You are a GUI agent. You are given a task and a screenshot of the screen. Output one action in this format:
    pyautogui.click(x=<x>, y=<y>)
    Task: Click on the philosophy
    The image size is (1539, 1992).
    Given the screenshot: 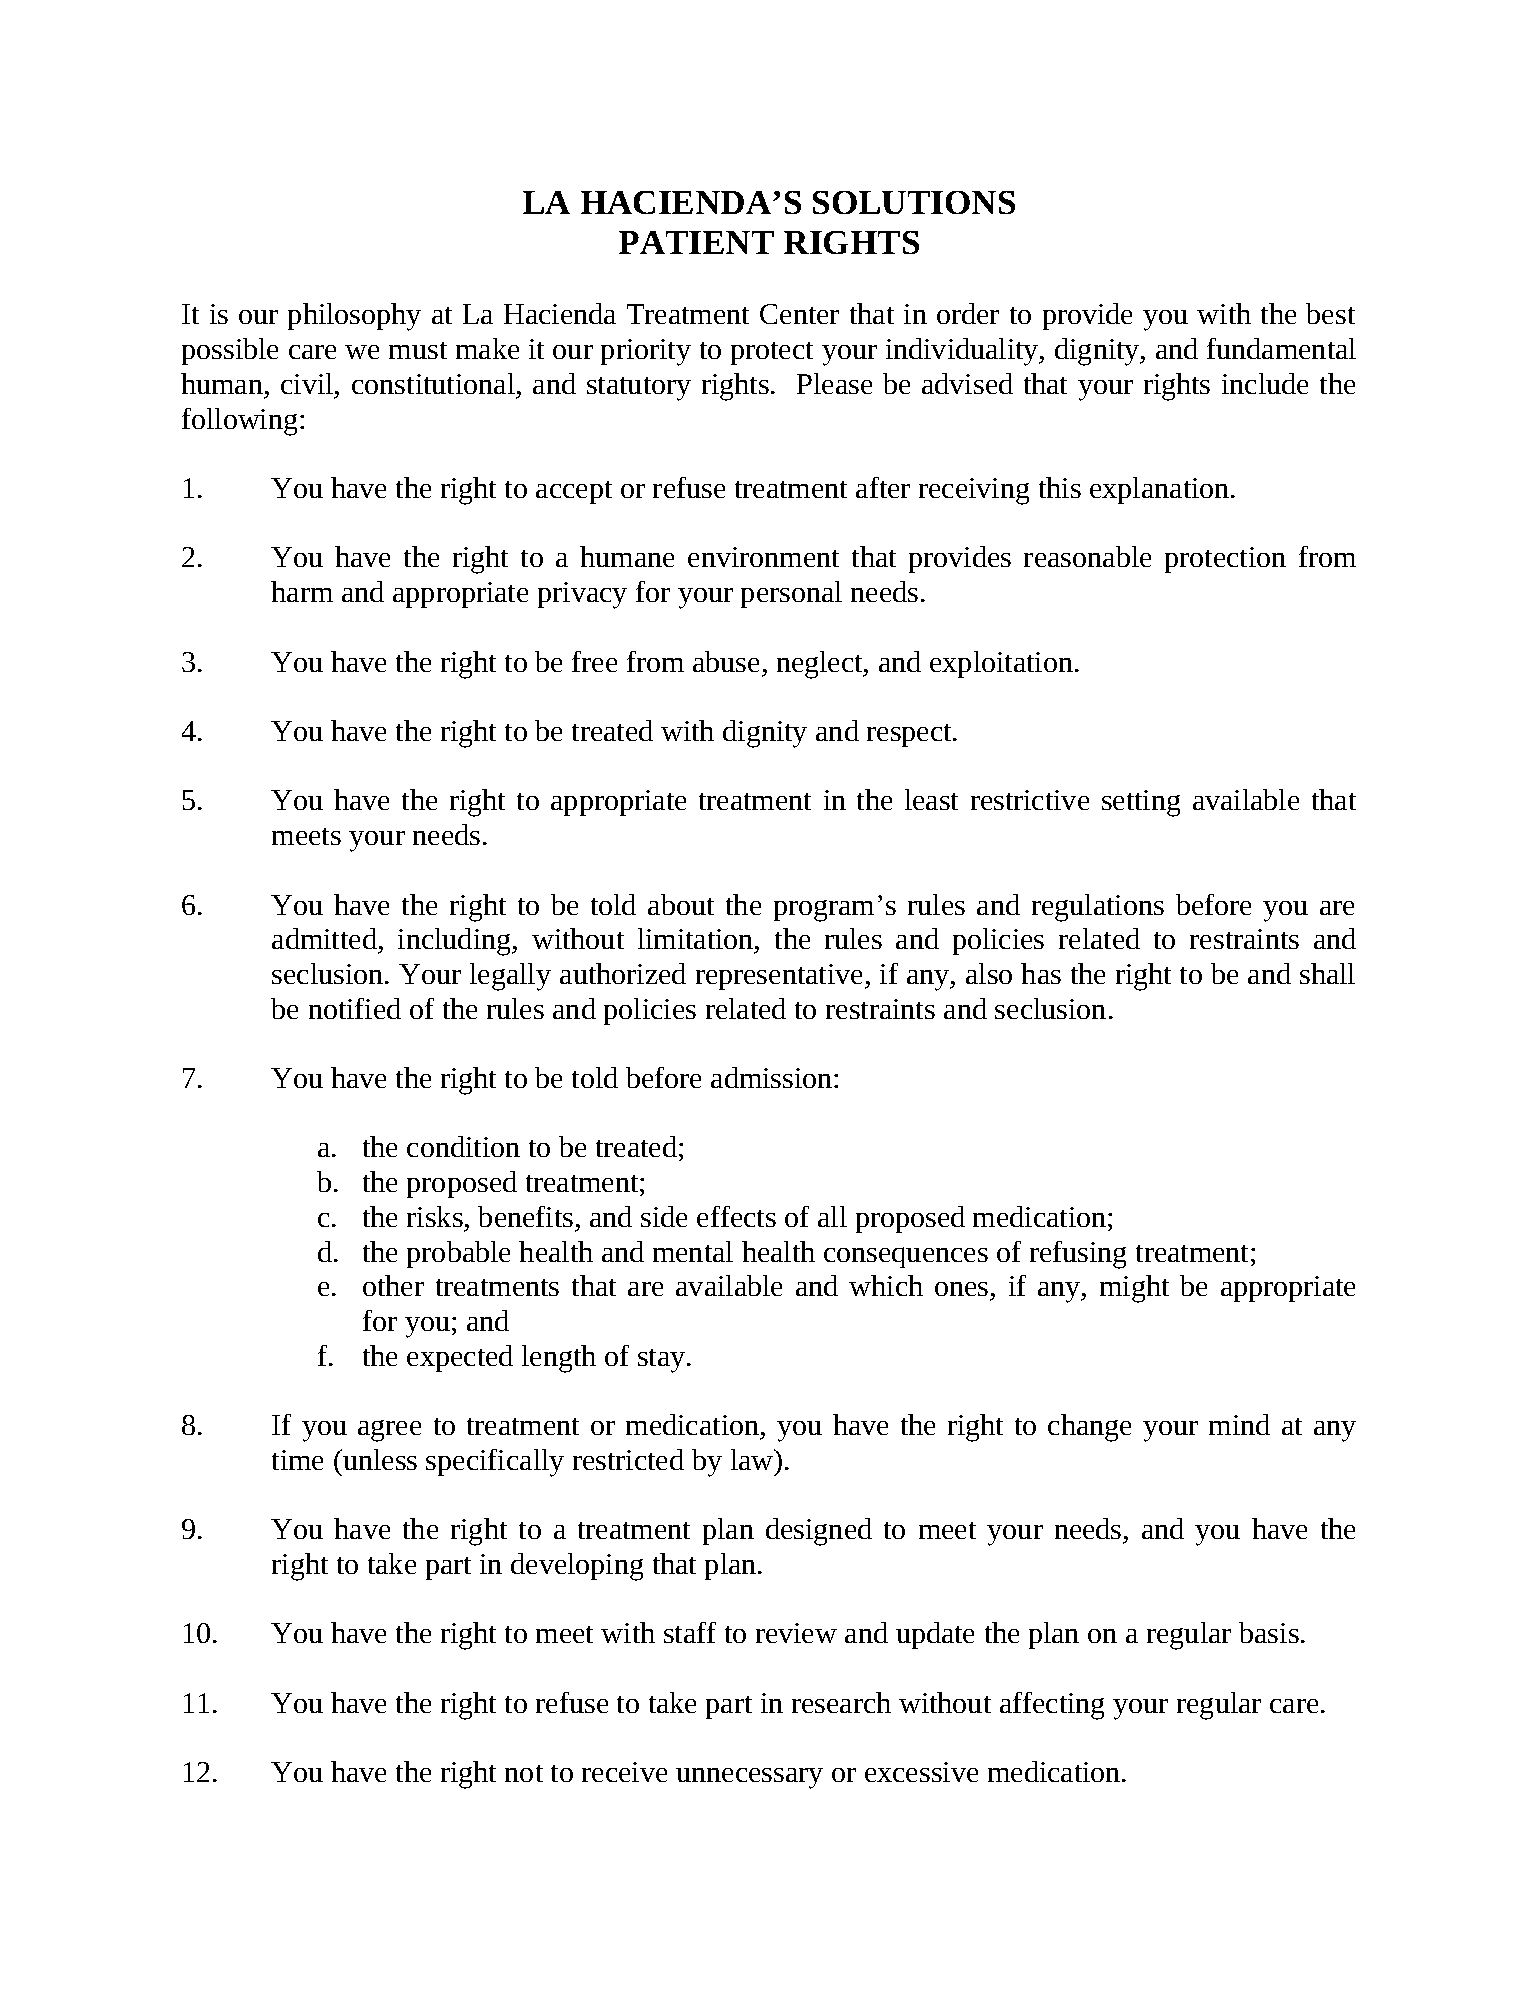 What is the action you would take?
    pyautogui.click(x=354, y=317)
